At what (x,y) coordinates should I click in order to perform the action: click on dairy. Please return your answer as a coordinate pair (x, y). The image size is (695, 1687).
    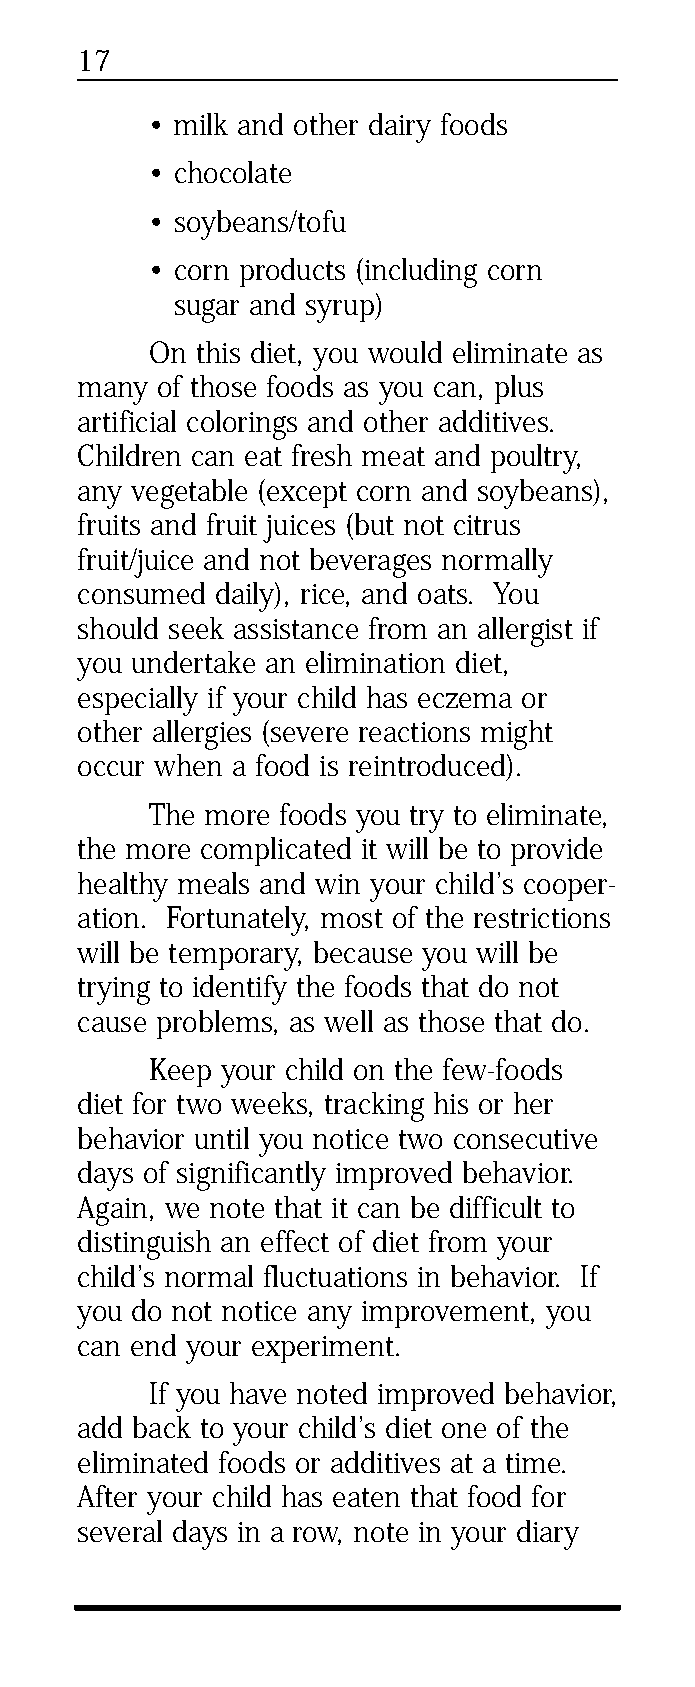
    Looking at the image, I should click on (400, 128).
